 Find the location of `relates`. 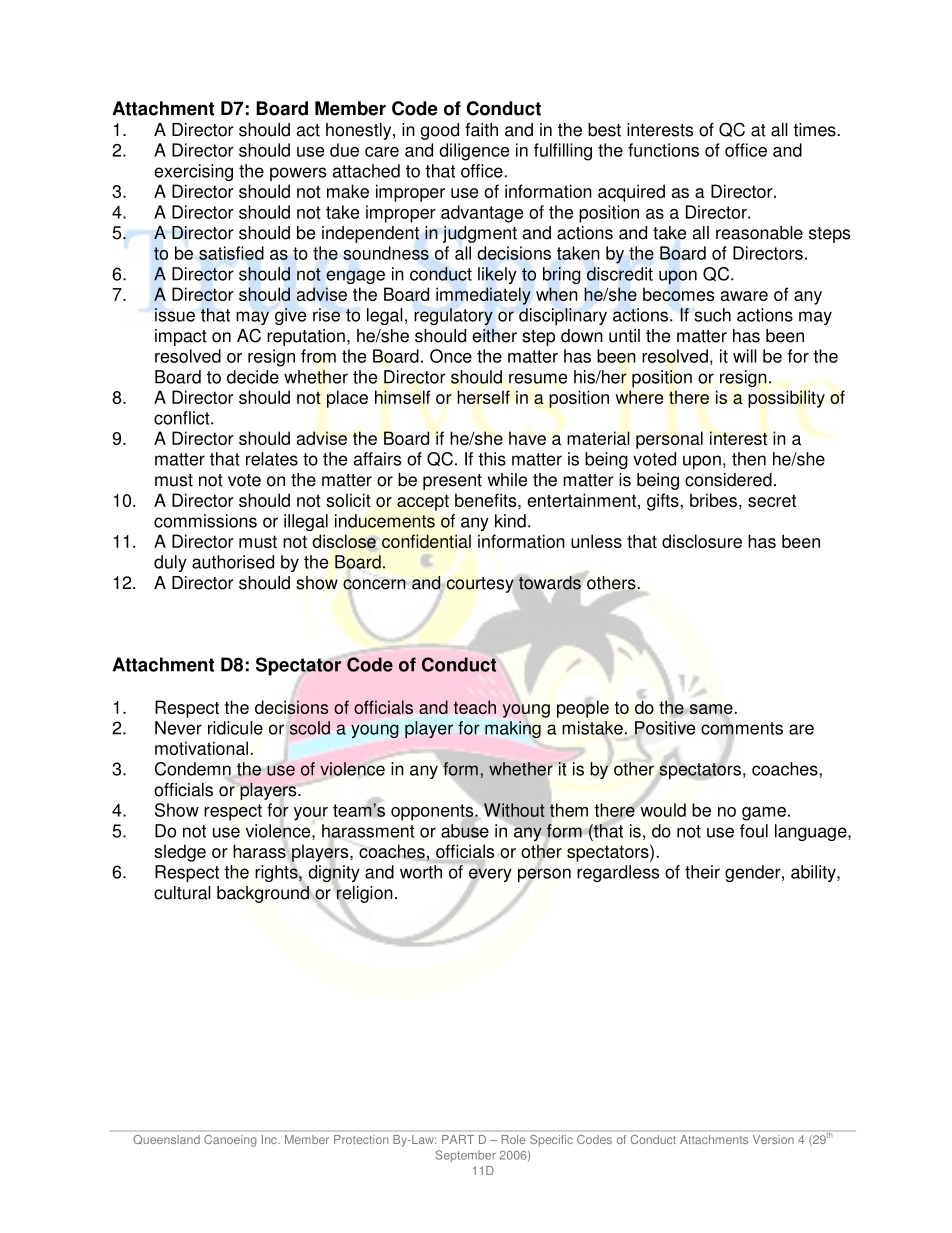

relates is located at coordinates (272, 459).
